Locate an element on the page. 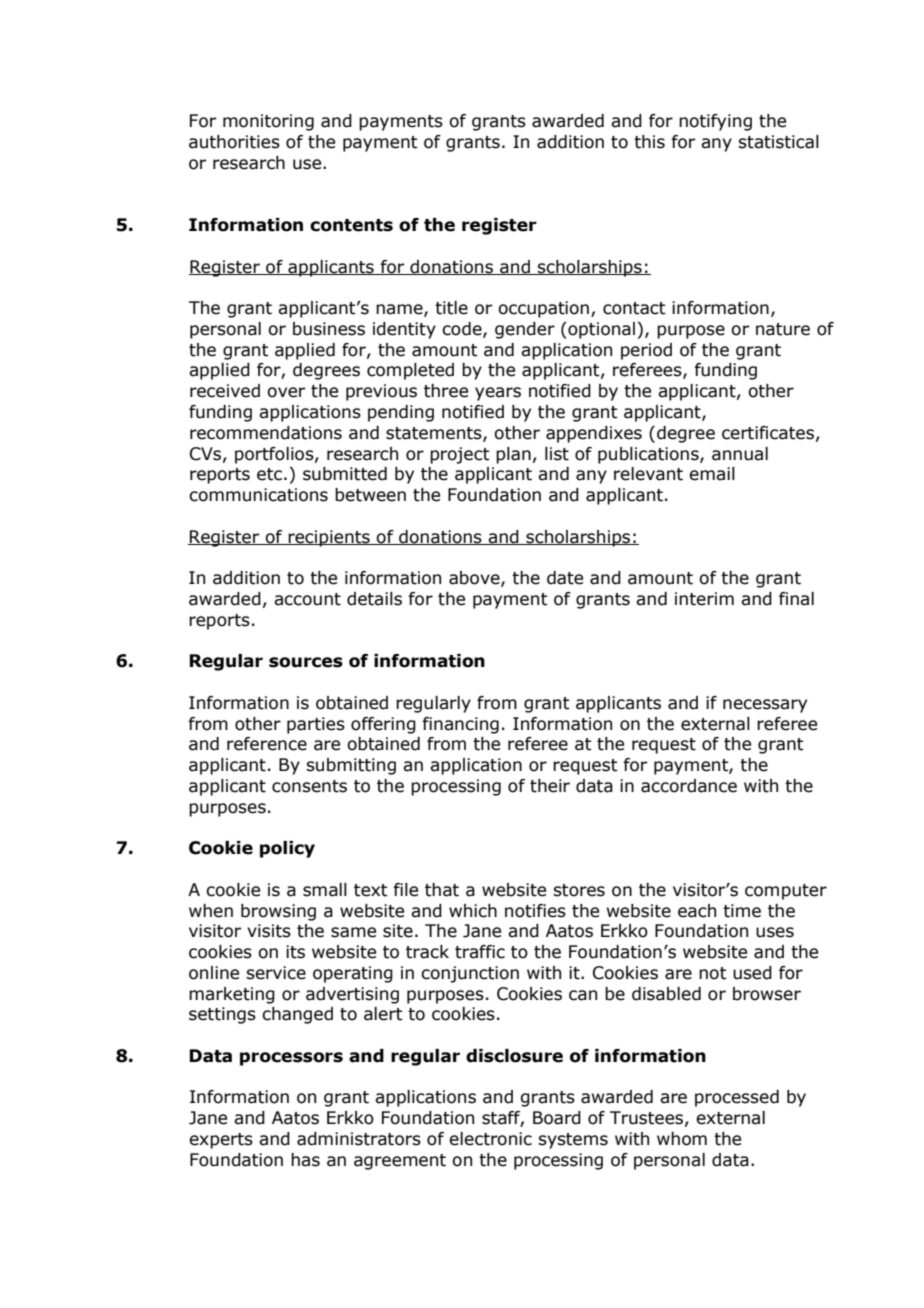  monitoring is located at coordinates (268, 122).
